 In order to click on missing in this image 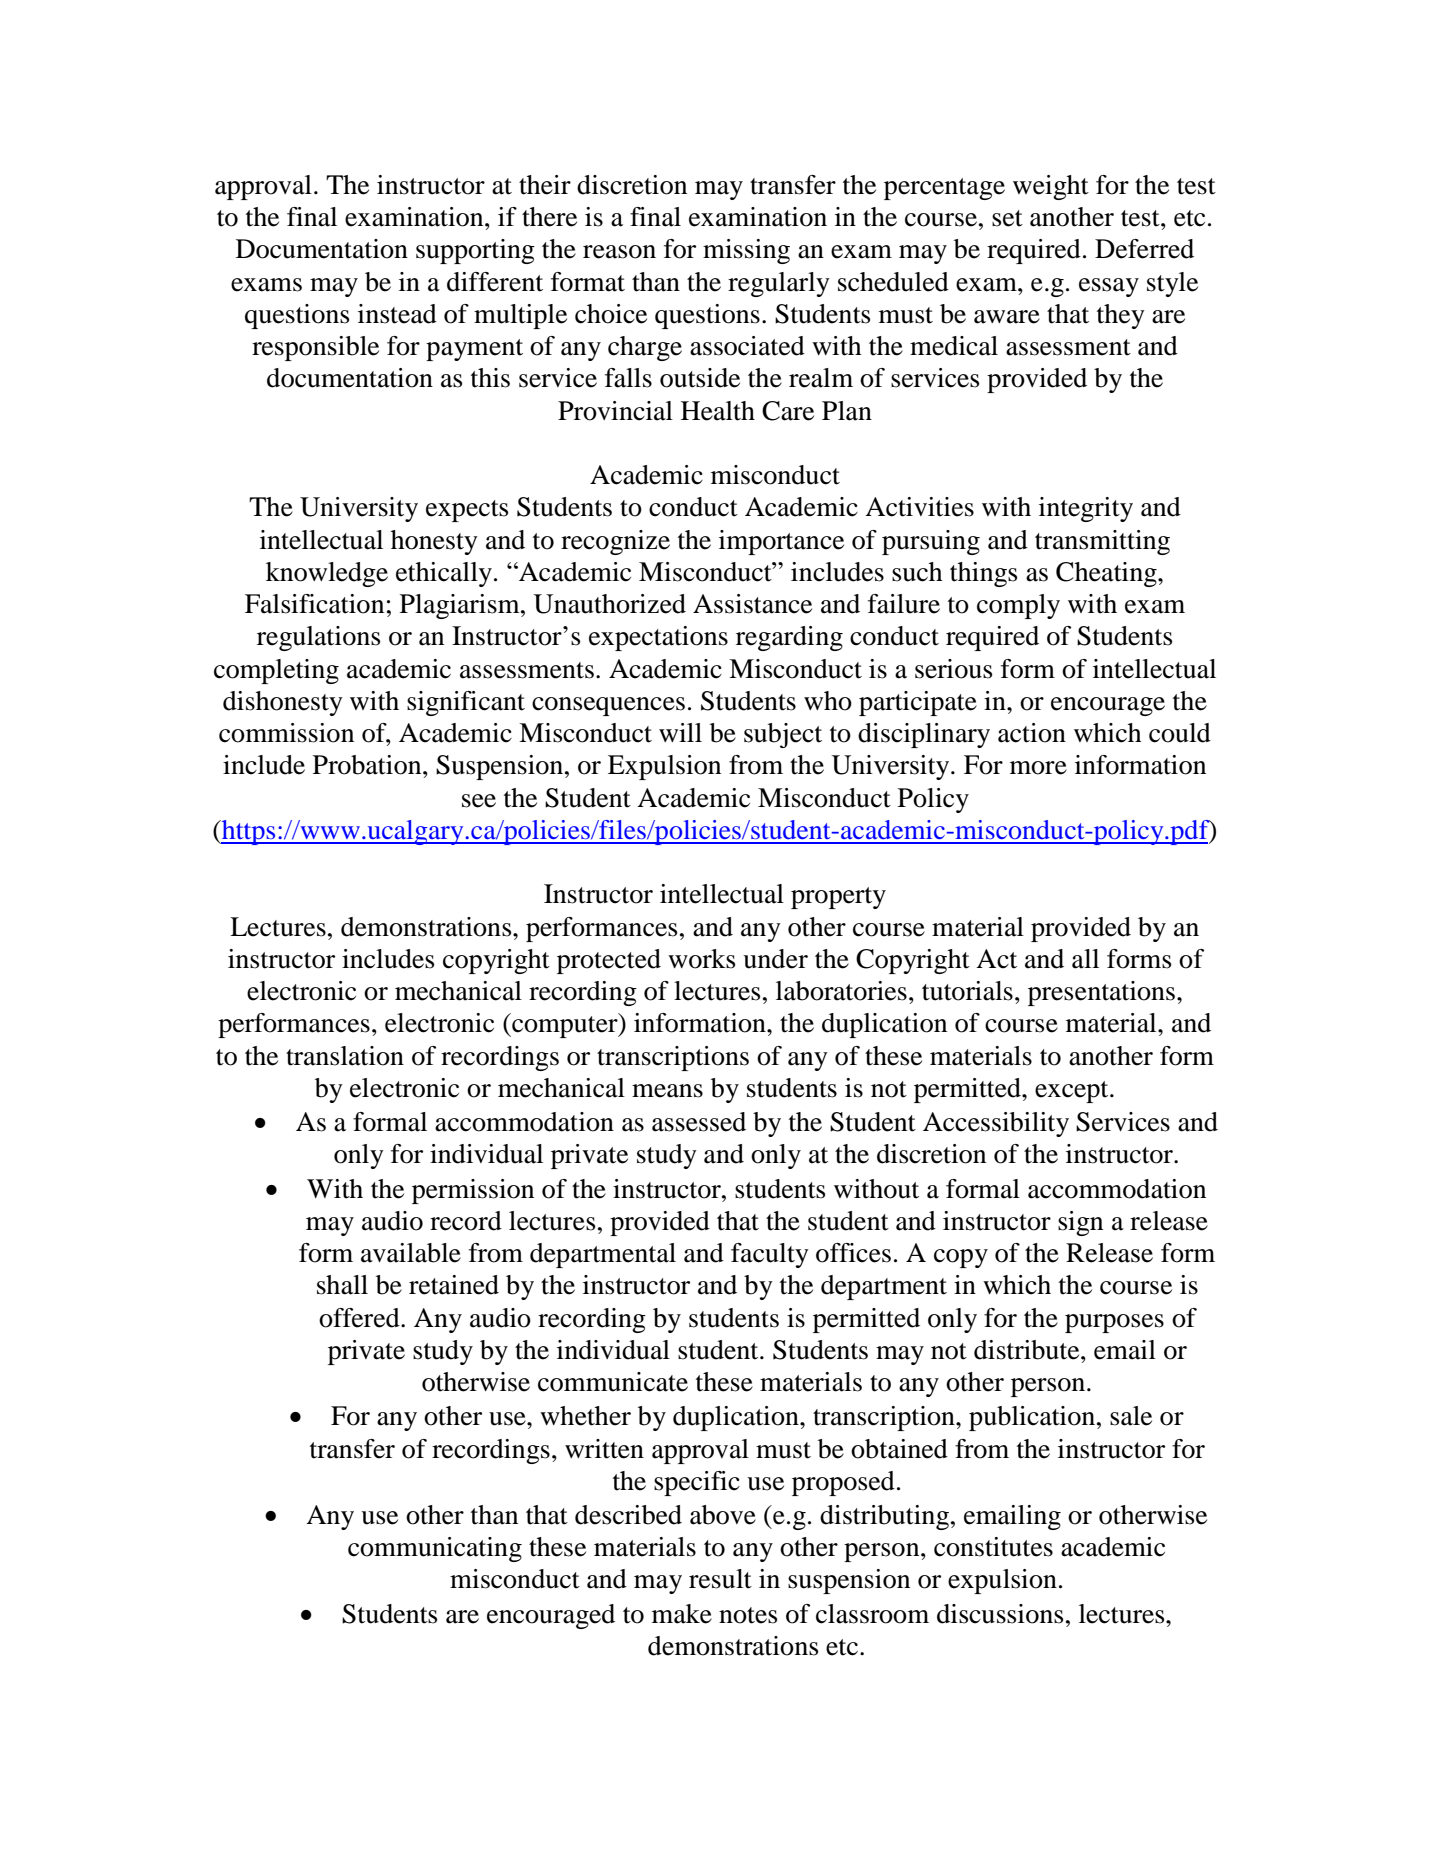, I will do `click(746, 251)`.
